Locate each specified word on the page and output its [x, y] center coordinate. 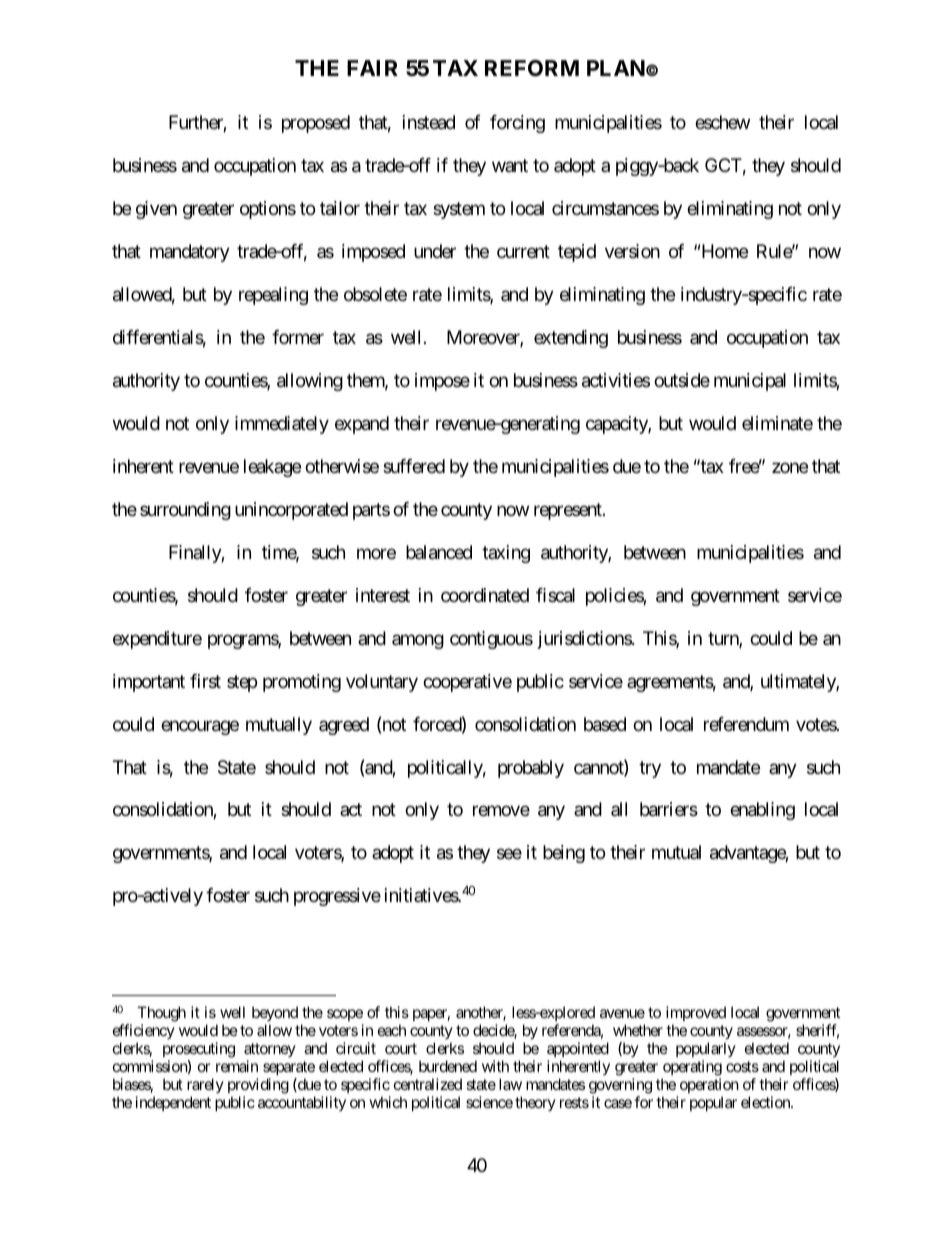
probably [531, 769]
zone [790, 467]
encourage [200, 727]
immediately [282, 425]
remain [237, 1066]
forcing [517, 124]
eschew [722, 122]
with [495, 1066]
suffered [414, 466]
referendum [746, 724]
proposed [316, 124]
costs [742, 1066]
